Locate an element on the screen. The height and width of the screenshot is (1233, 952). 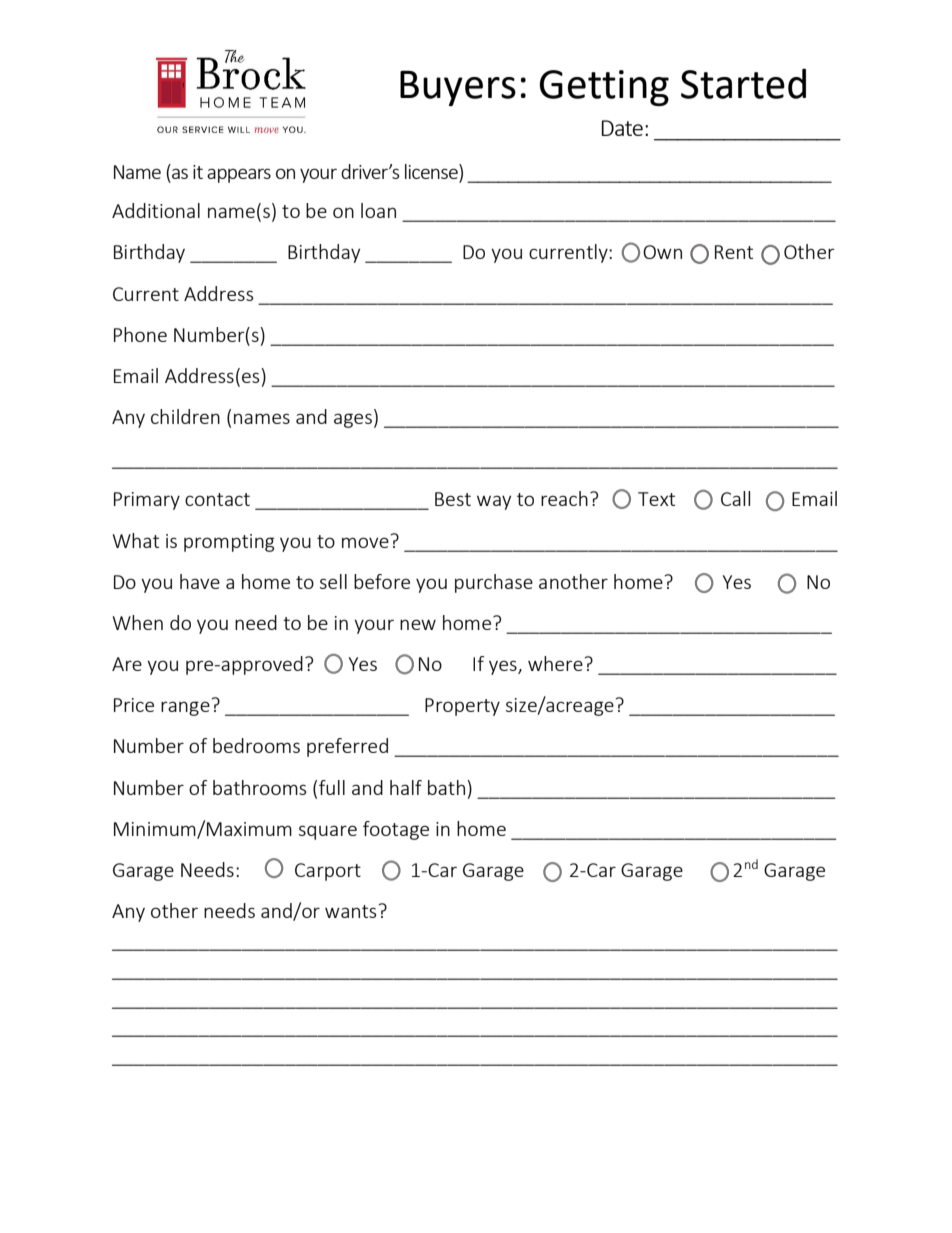
Text is located at coordinates (656, 499).
